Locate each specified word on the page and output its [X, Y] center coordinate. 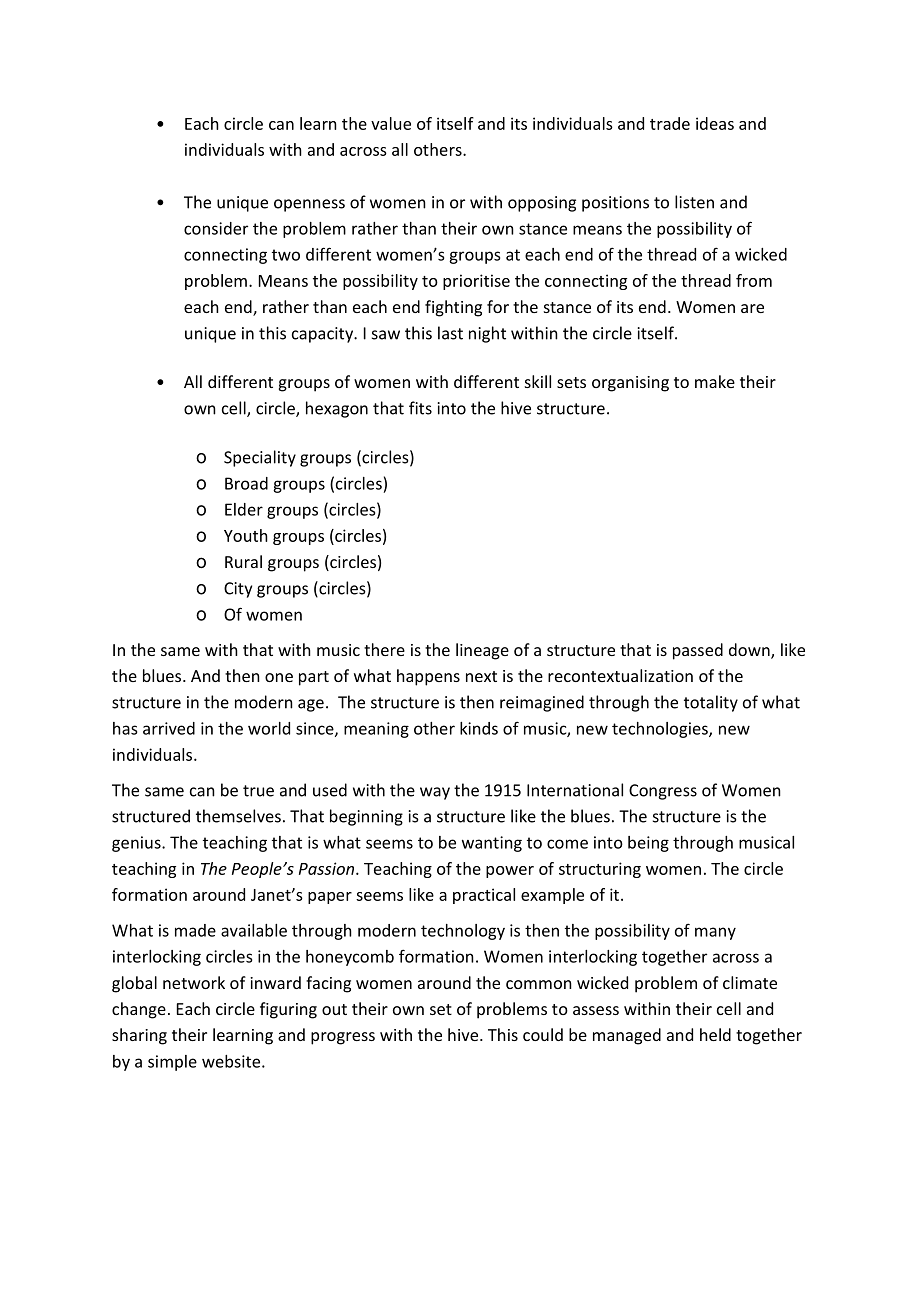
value [391, 123]
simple [172, 1063]
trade [670, 123]
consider [216, 228]
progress [343, 1038]
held [715, 1034]
